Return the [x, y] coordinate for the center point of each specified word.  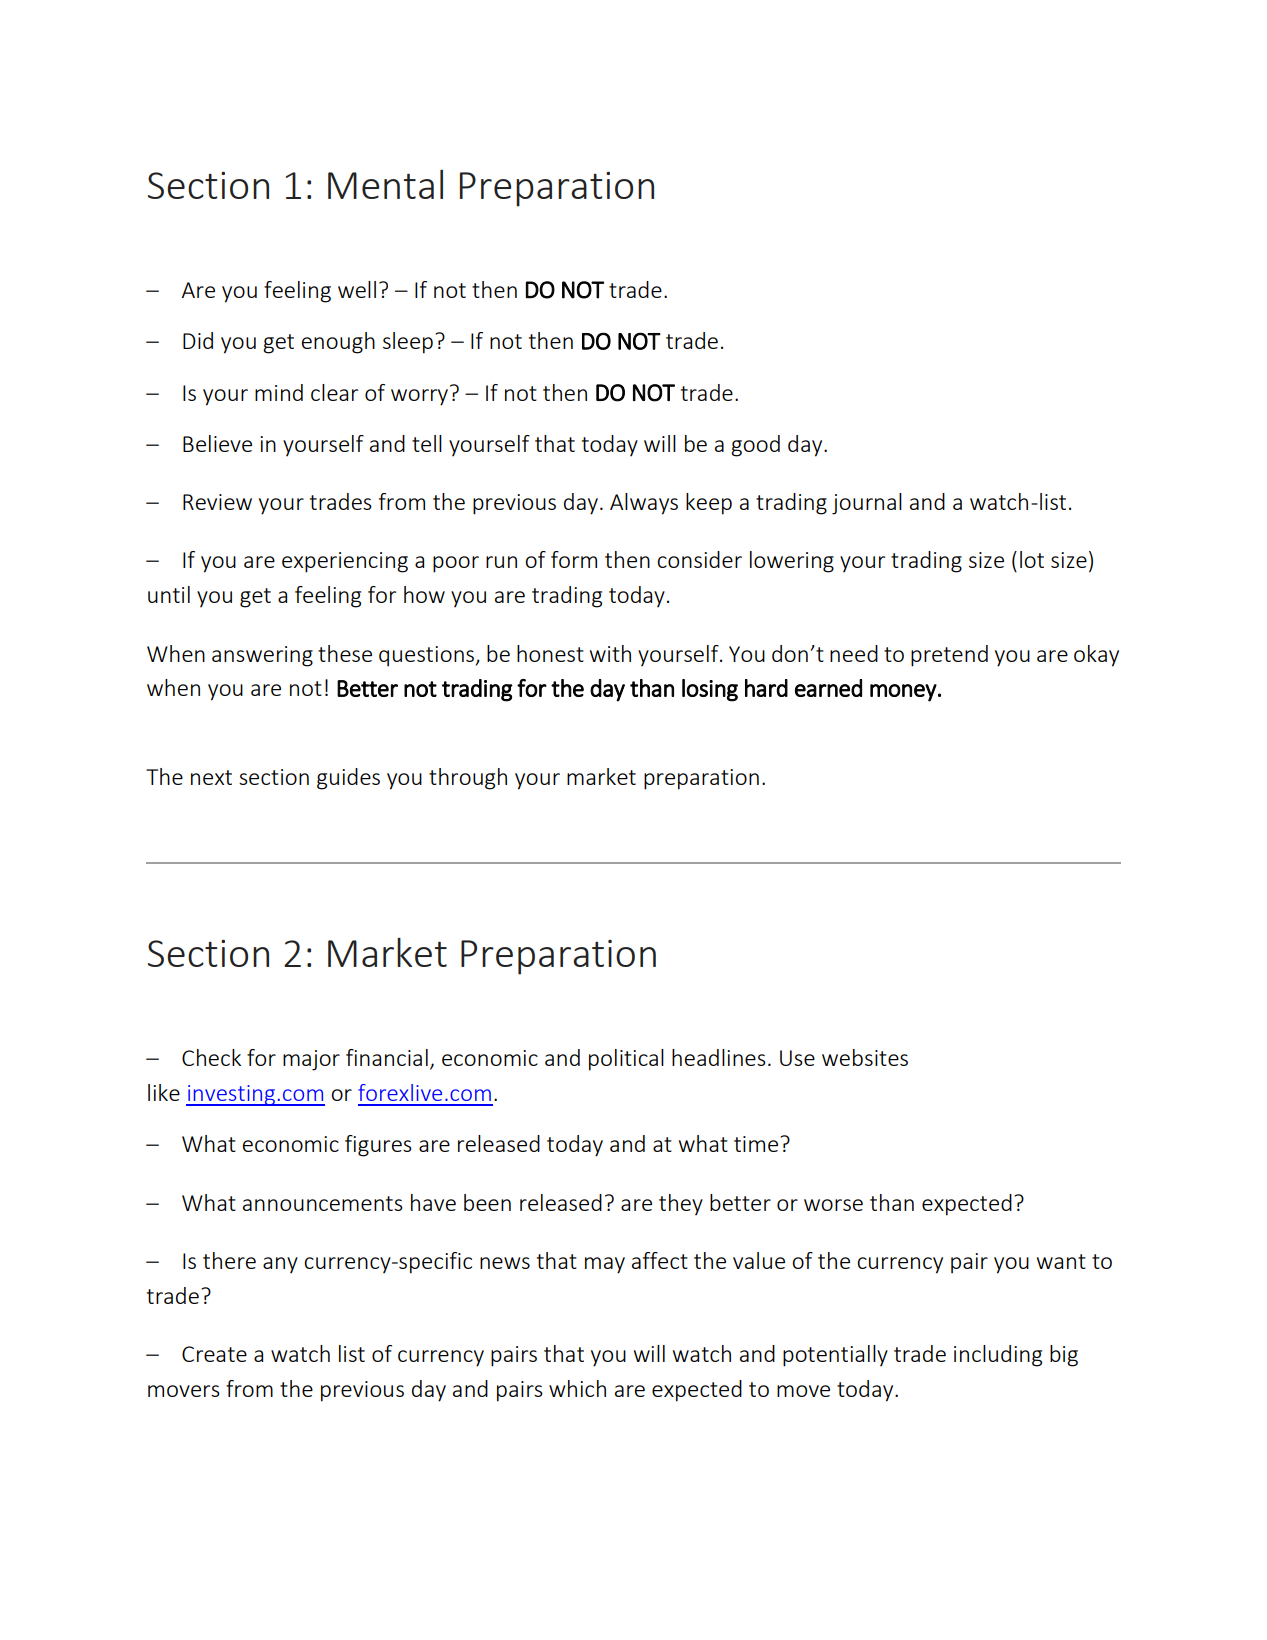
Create [214, 1354]
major [311, 1060]
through [468, 779]
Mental [385, 184]
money [903, 693]
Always [644, 504]
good [755, 446]
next [211, 777]
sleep [408, 343]
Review [217, 502]
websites [865, 1057]
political [626, 1060]
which [577, 1388]
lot [1032, 559]
